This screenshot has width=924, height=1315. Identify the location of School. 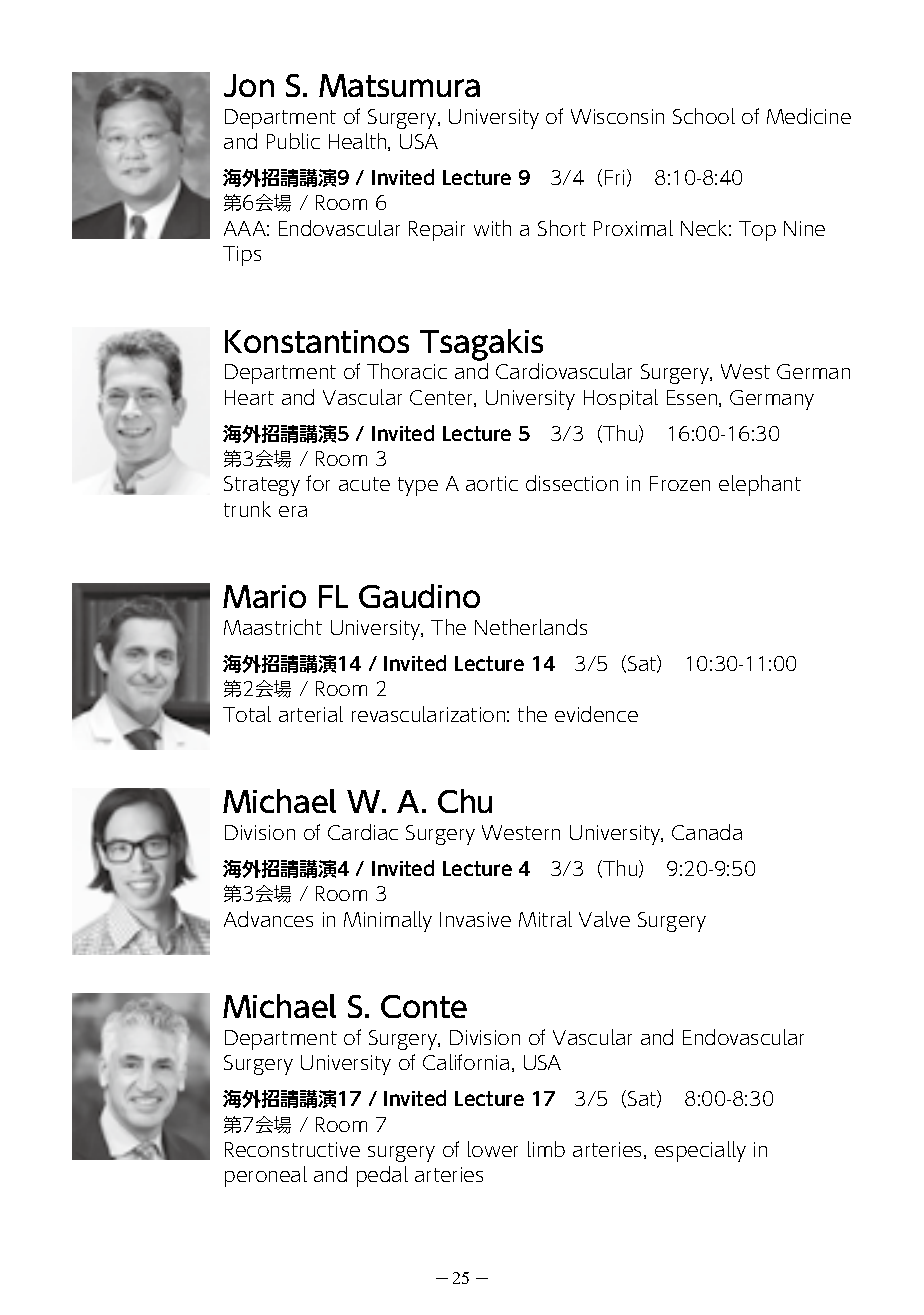
(704, 116).
